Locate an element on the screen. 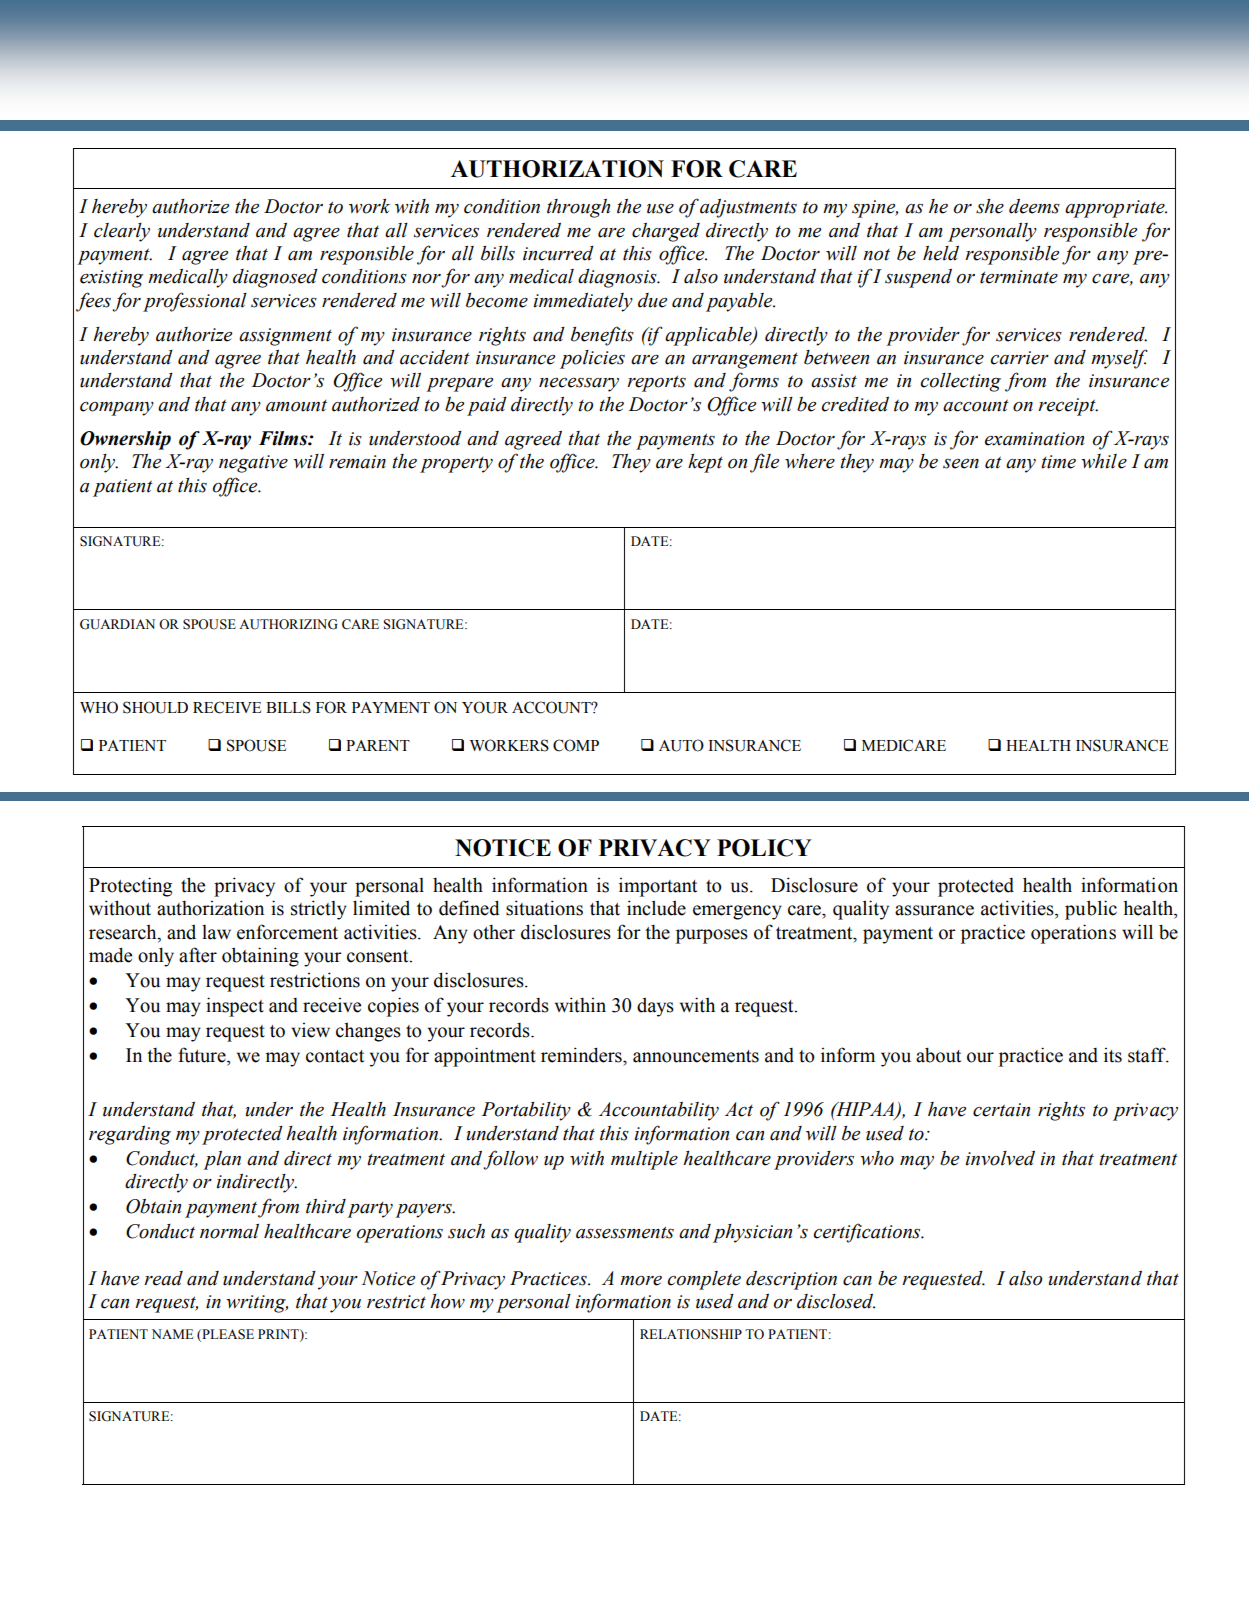 This screenshot has width=1249, height=1616. AUTO is located at coordinates (681, 745).
